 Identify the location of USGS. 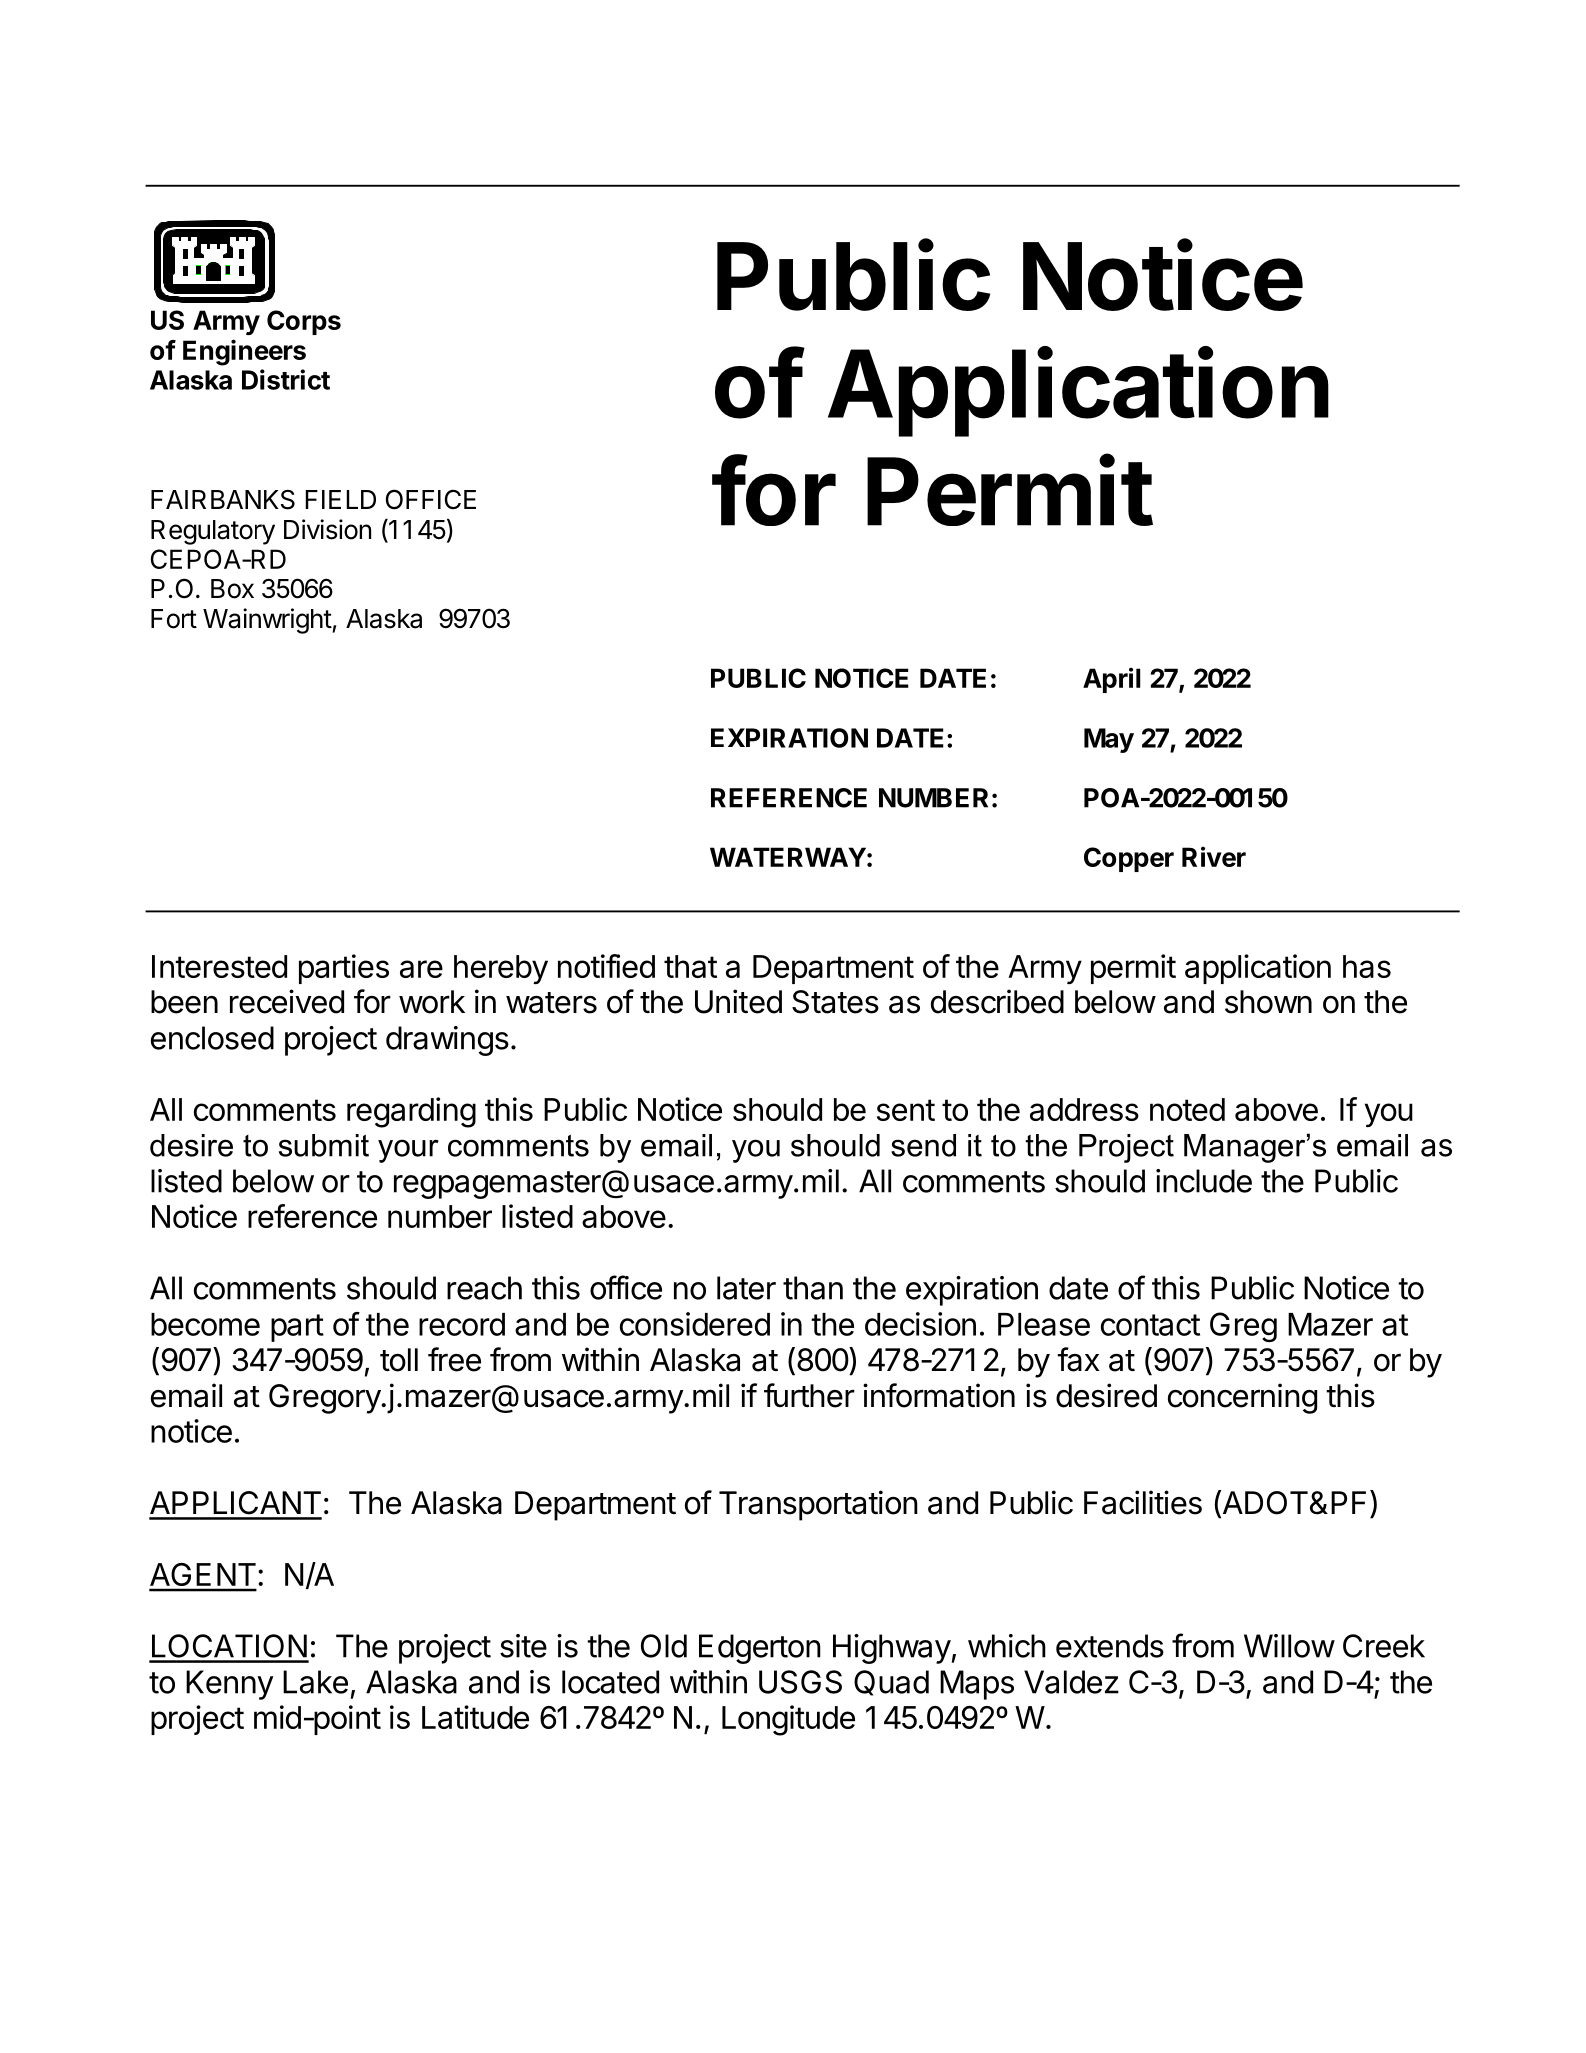
(800, 1682).
